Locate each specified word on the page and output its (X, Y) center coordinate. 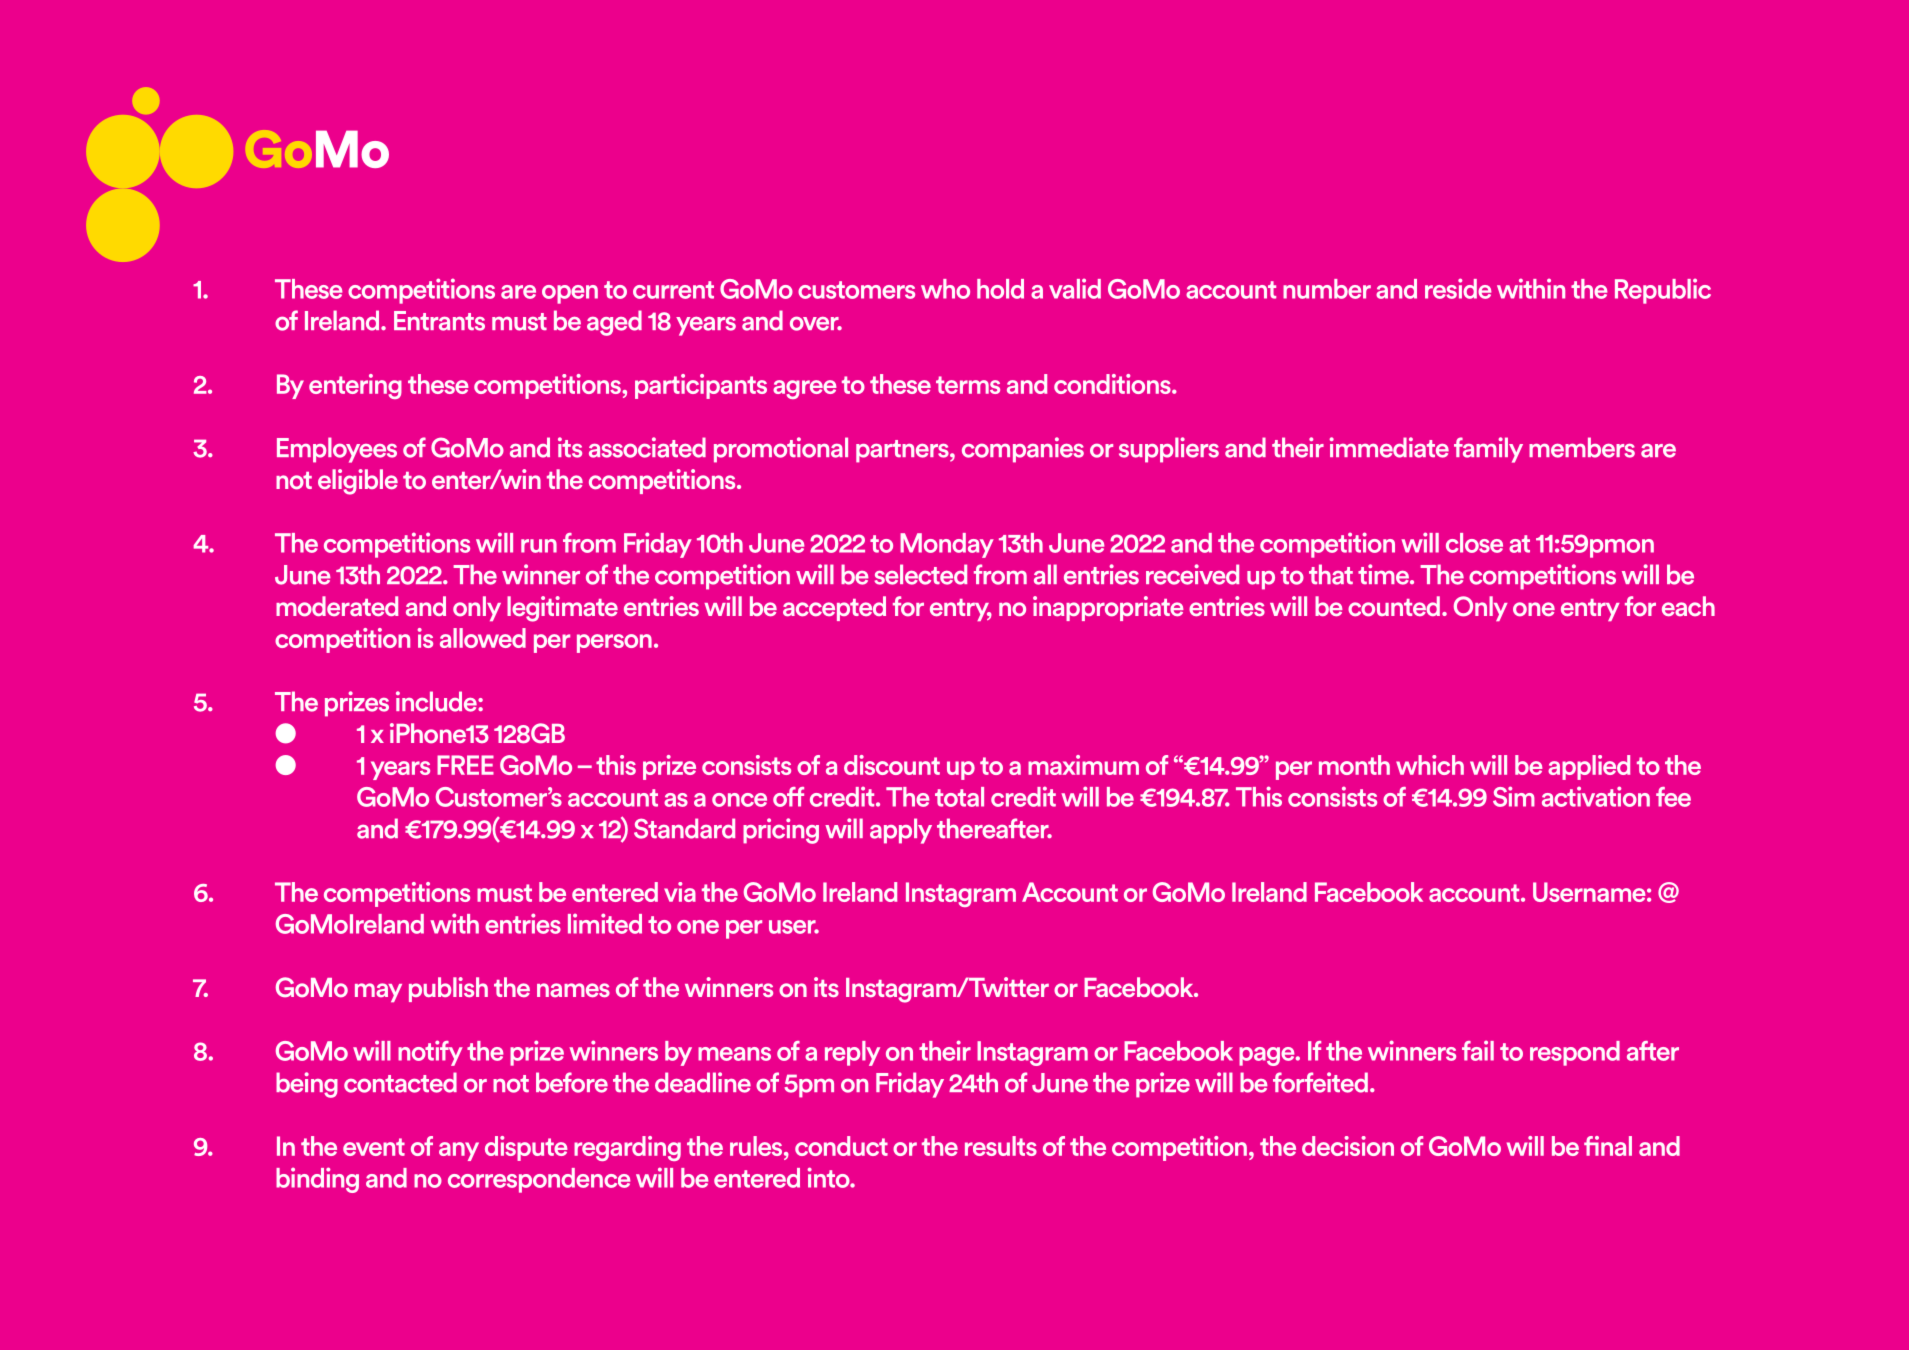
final (1608, 1146)
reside (1458, 288)
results (1001, 1146)
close (1474, 543)
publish (448, 989)
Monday (947, 545)
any (459, 1151)
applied (1589, 767)
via (680, 892)
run (539, 546)
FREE (465, 765)
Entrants (439, 321)
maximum (1083, 765)
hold (1000, 289)
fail (1478, 1050)
